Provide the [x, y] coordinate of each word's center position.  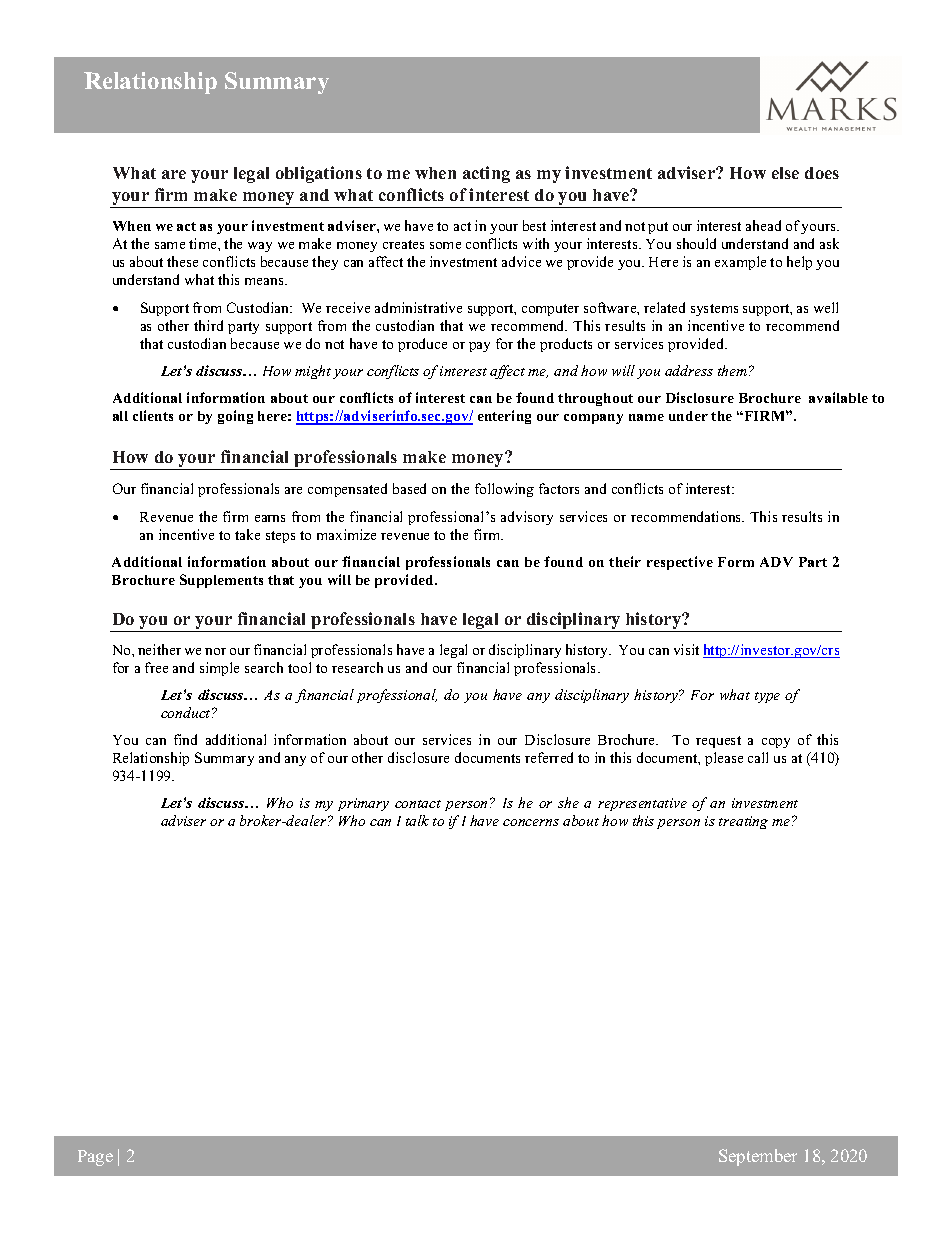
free [156, 667]
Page [95, 1158]
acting [486, 174]
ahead [763, 225]
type [767, 697]
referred [549, 757]
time [204, 243]
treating [743, 822]
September [758, 1157]
